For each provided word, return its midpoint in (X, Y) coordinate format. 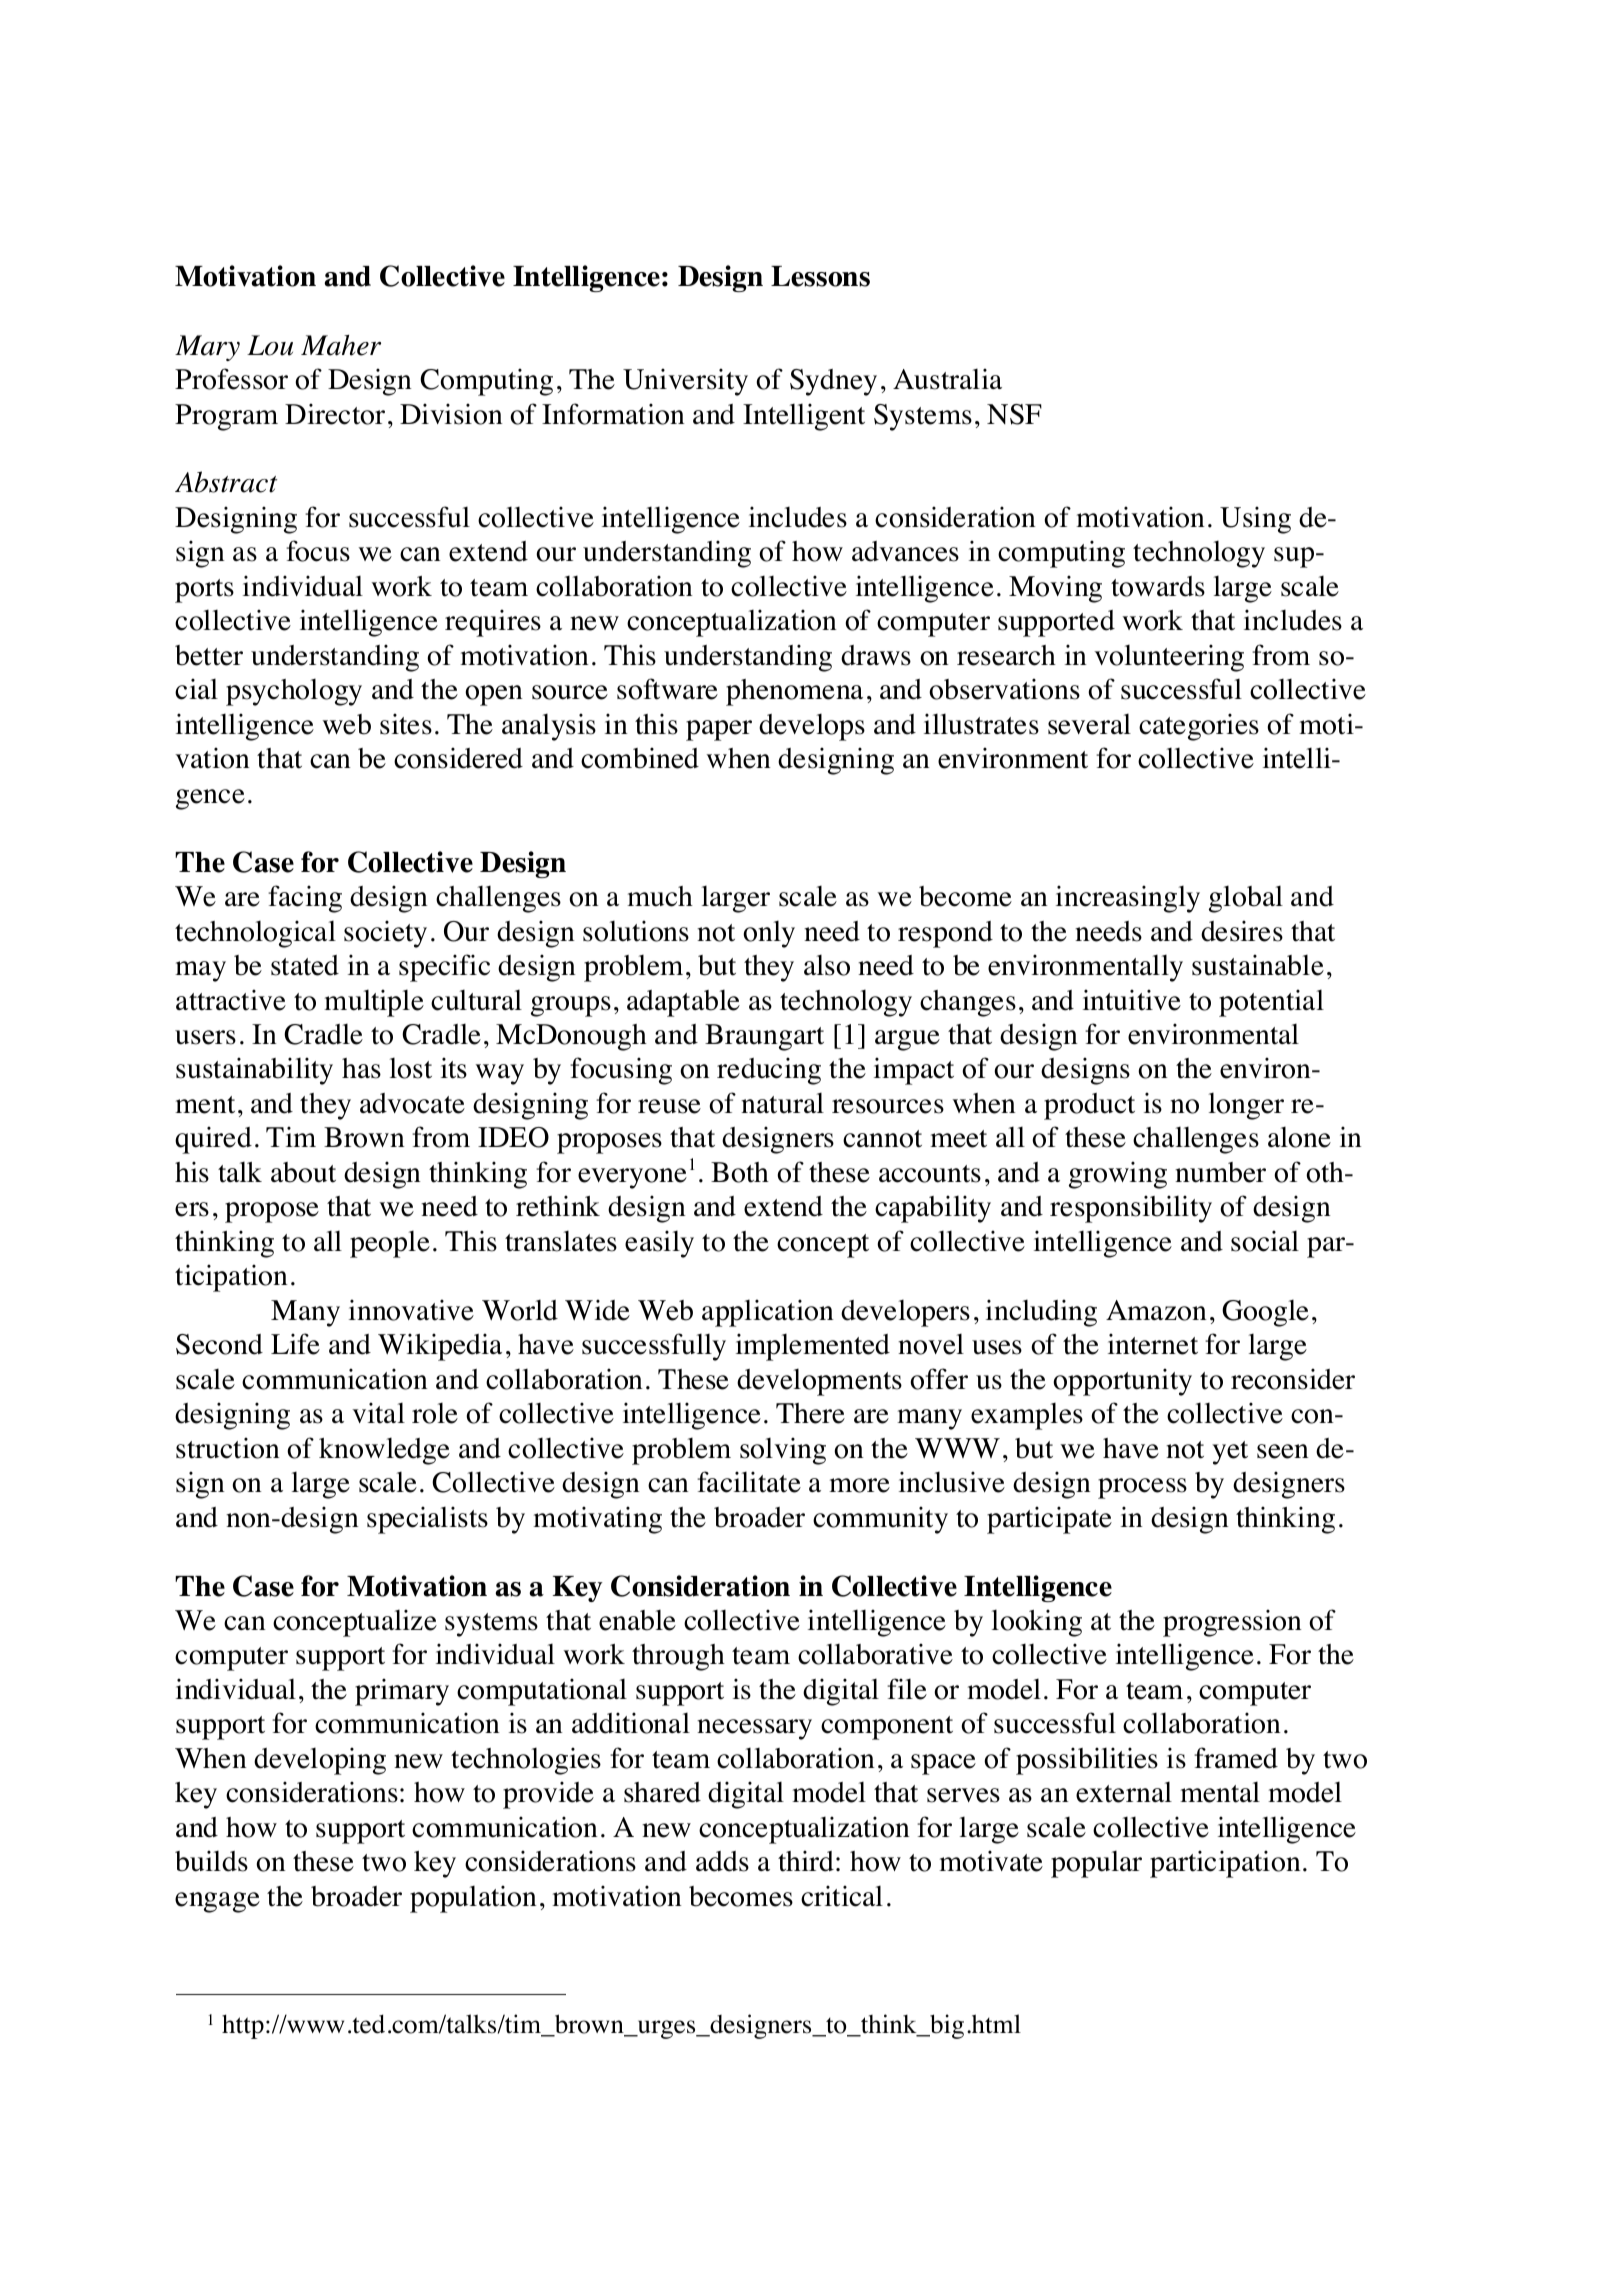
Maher (341, 345)
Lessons (820, 276)
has (361, 1068)
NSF (1014, 414)
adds (722, 1861)
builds (211, 1861)
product (1089, 1106)
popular (1096, 1864)
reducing (769, 1071)
